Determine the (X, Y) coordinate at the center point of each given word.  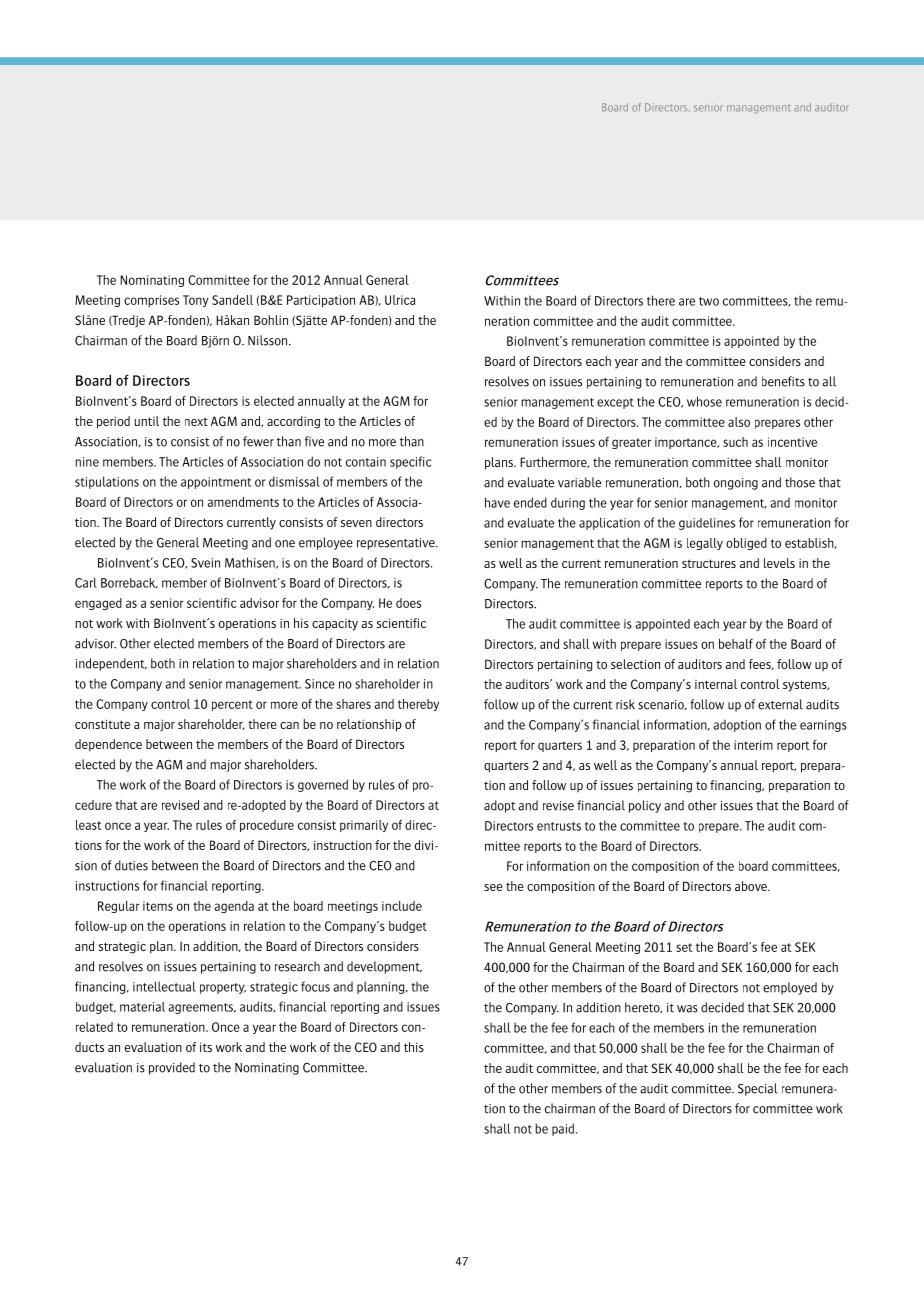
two (709, 301)
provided (172, 1068)
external (780, 704)
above (752, 886)
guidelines (707, 524)
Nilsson (269, 340)
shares (353, 704)
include (402, 906)
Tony (196, 301)
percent (232, 705)
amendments (243, 502)
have (497, 502)
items (158, 906)
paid (563, 1129)
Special (757, 1089)
